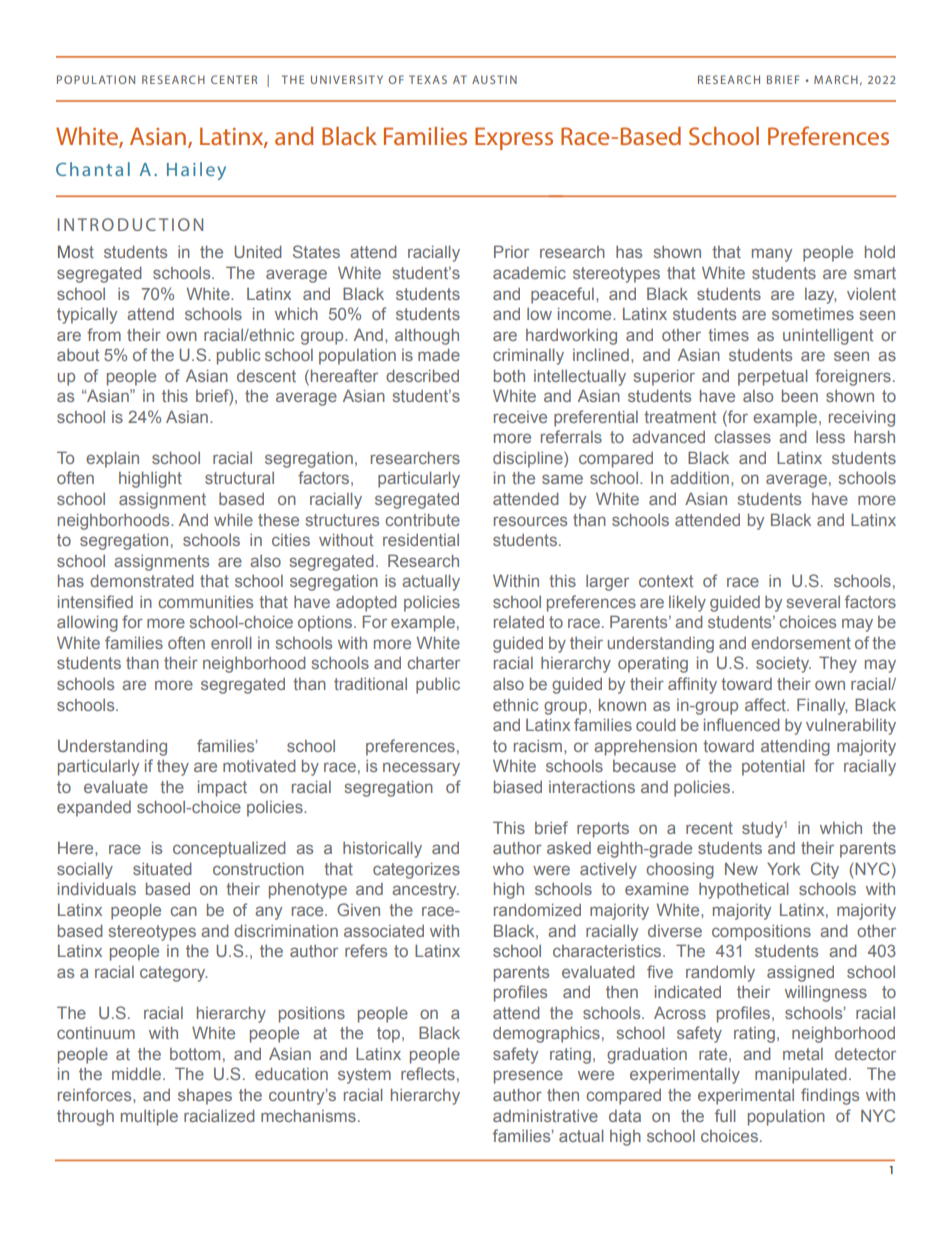 Image resolution: width=952 pixels, height=1233 pixels. Describe the element at coordinates (205, 602) in the image. I see `communities` at that location.
